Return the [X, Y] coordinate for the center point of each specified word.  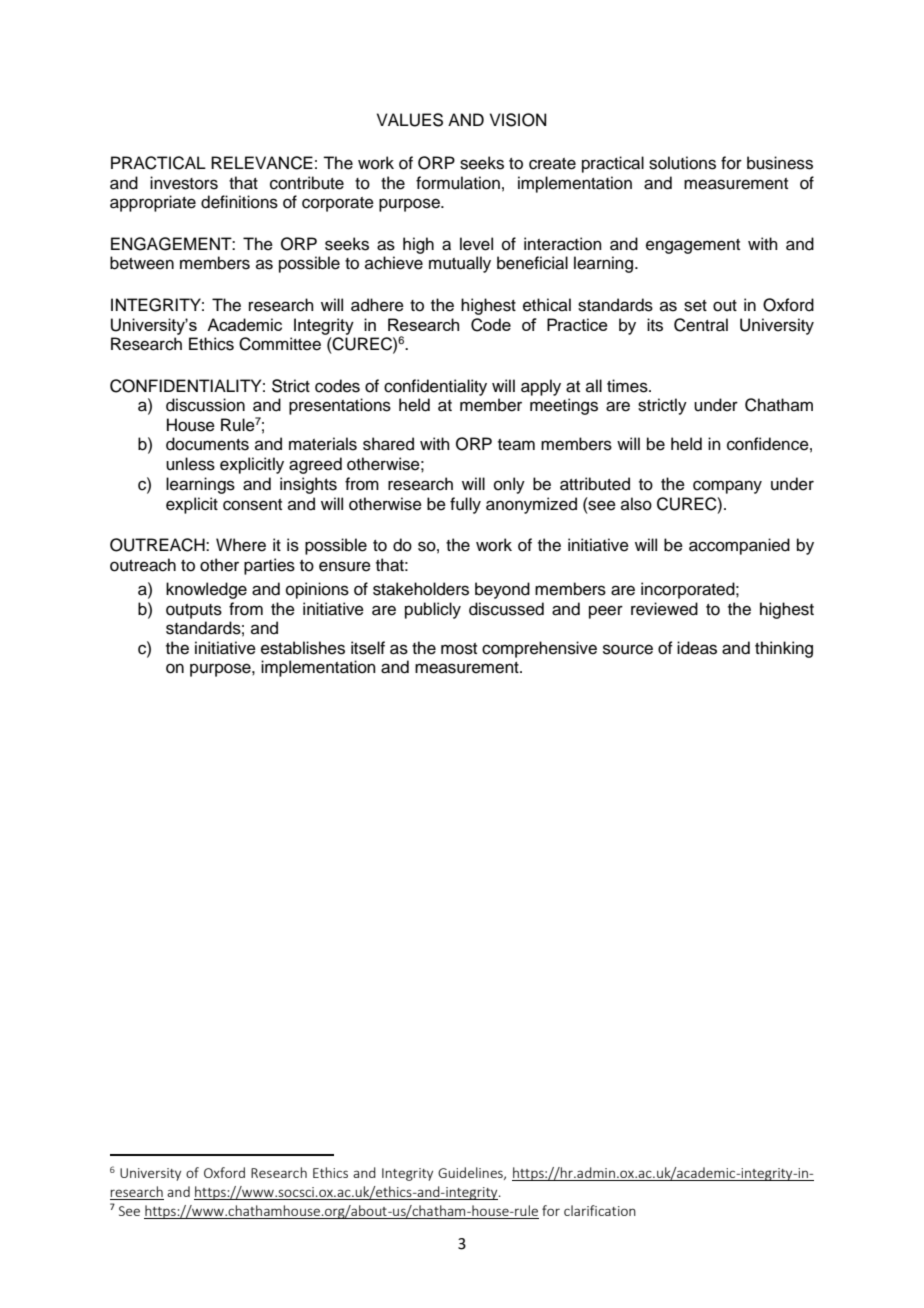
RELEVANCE [262, 163]
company [727, 487]
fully [465, 505]
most [459, 649]
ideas [697, 648]
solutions [682, 163]
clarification [600, 1210]
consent [252, 505]
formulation [458, 183]
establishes [303, 648]
